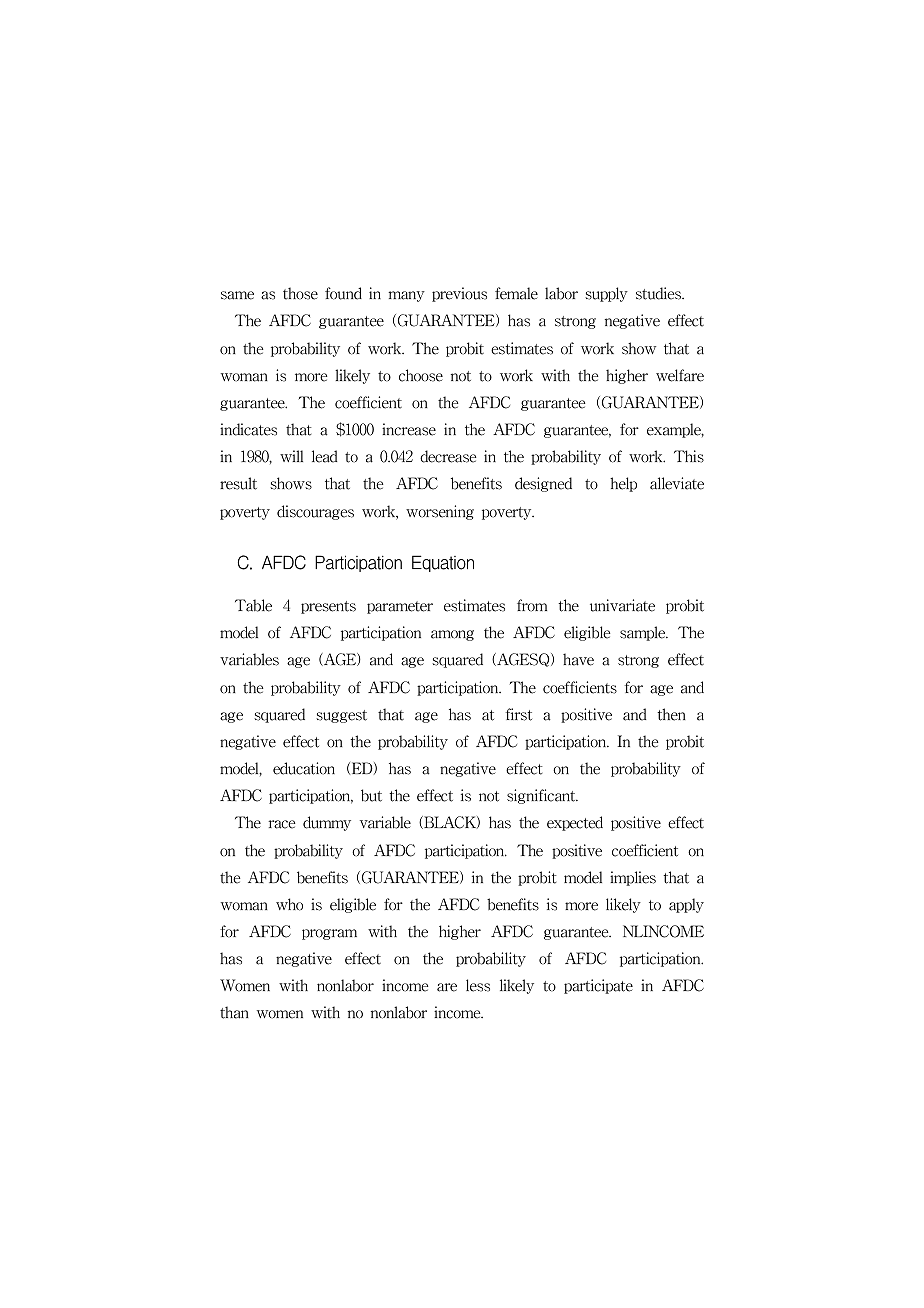  Describe the element at coordinates (328, 607) in the page. I see `presents` at that location.
